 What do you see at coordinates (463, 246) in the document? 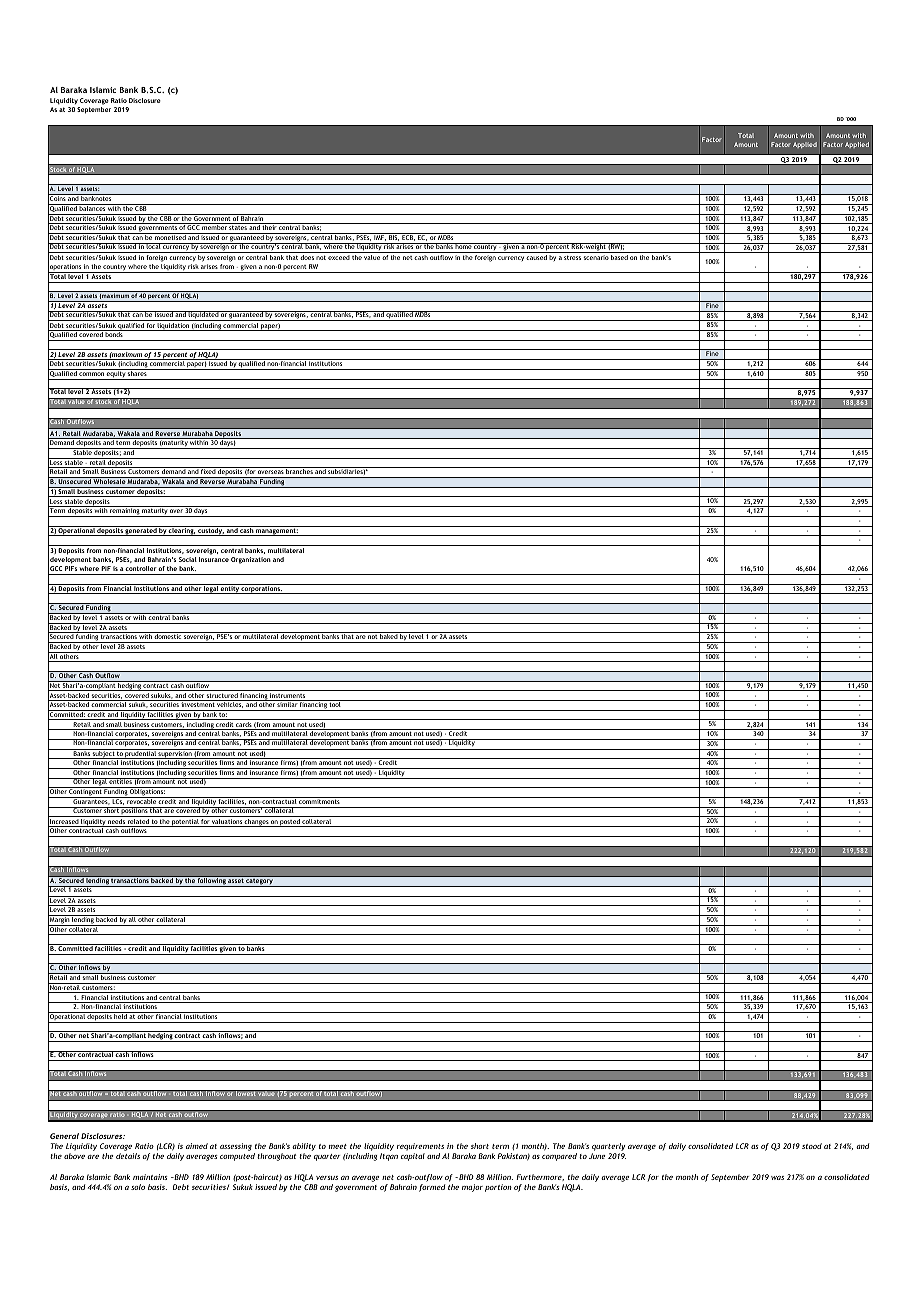
I see `home` at bounding box center [463, 246].
